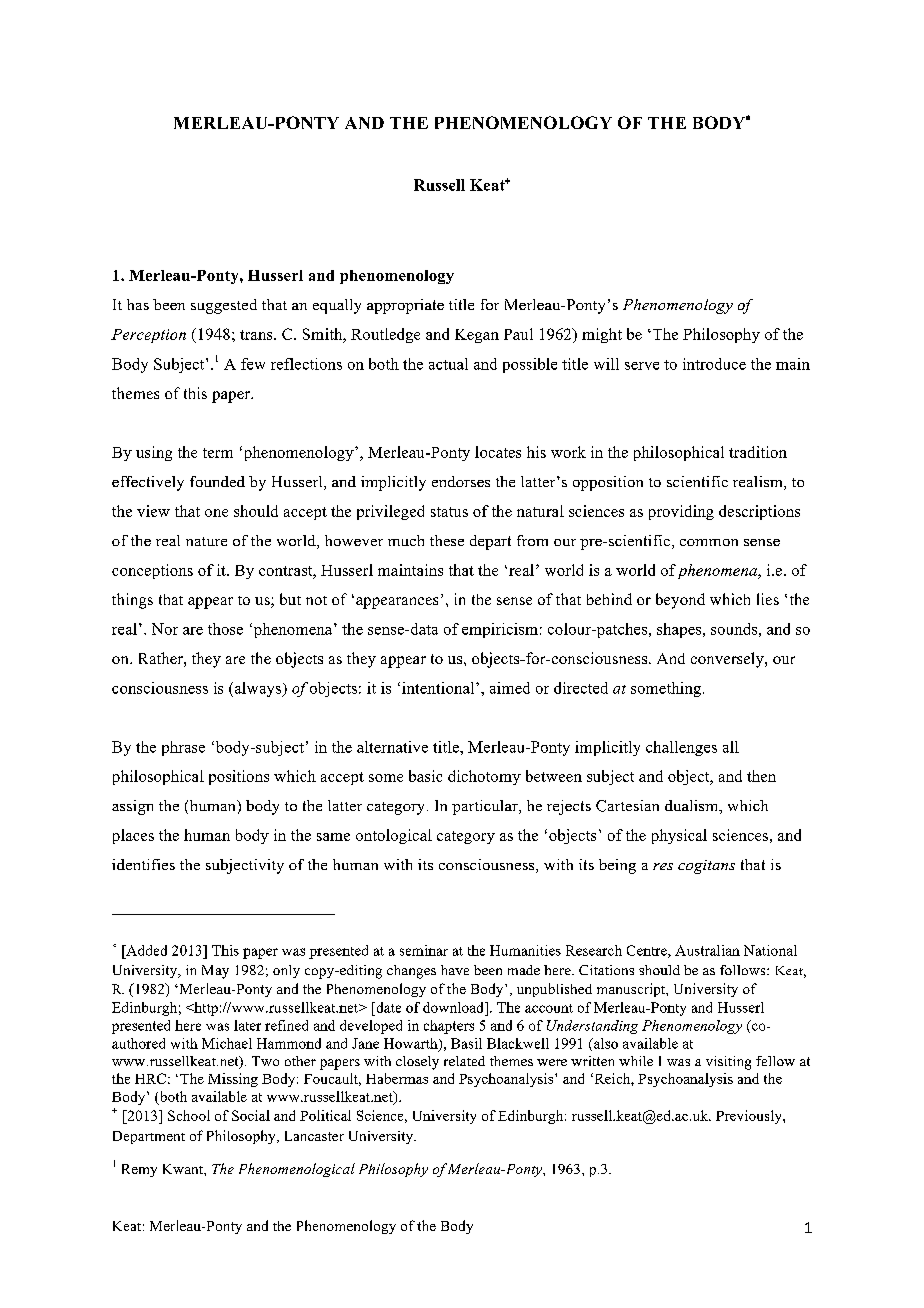 This screenshot has width=924, height=1308. Describe the element at coordinates (392, 747) in the screenshot. I see `alternative` at that location.
